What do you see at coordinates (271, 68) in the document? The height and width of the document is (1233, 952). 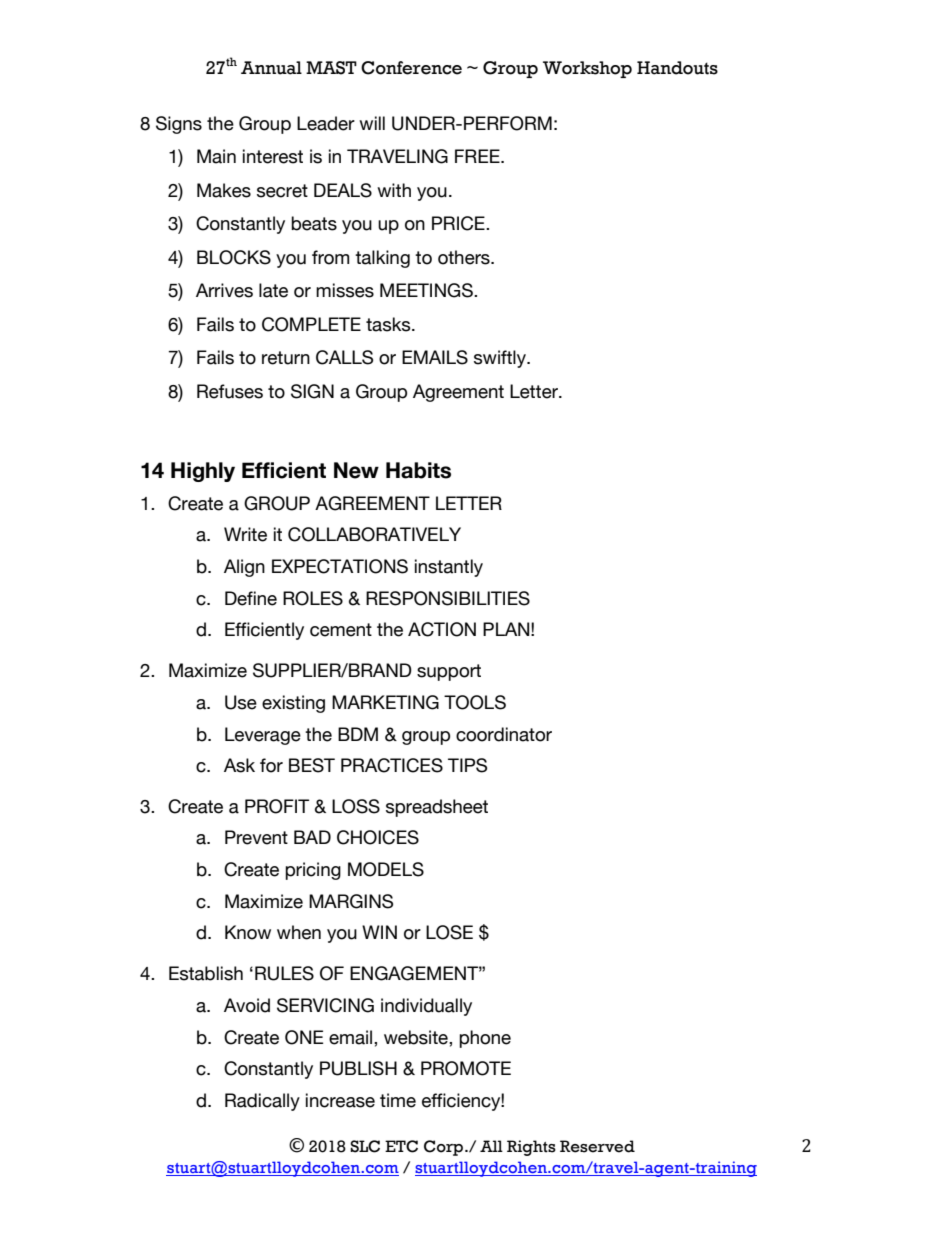 I see `Annual` at bounding box center [271, 68].
